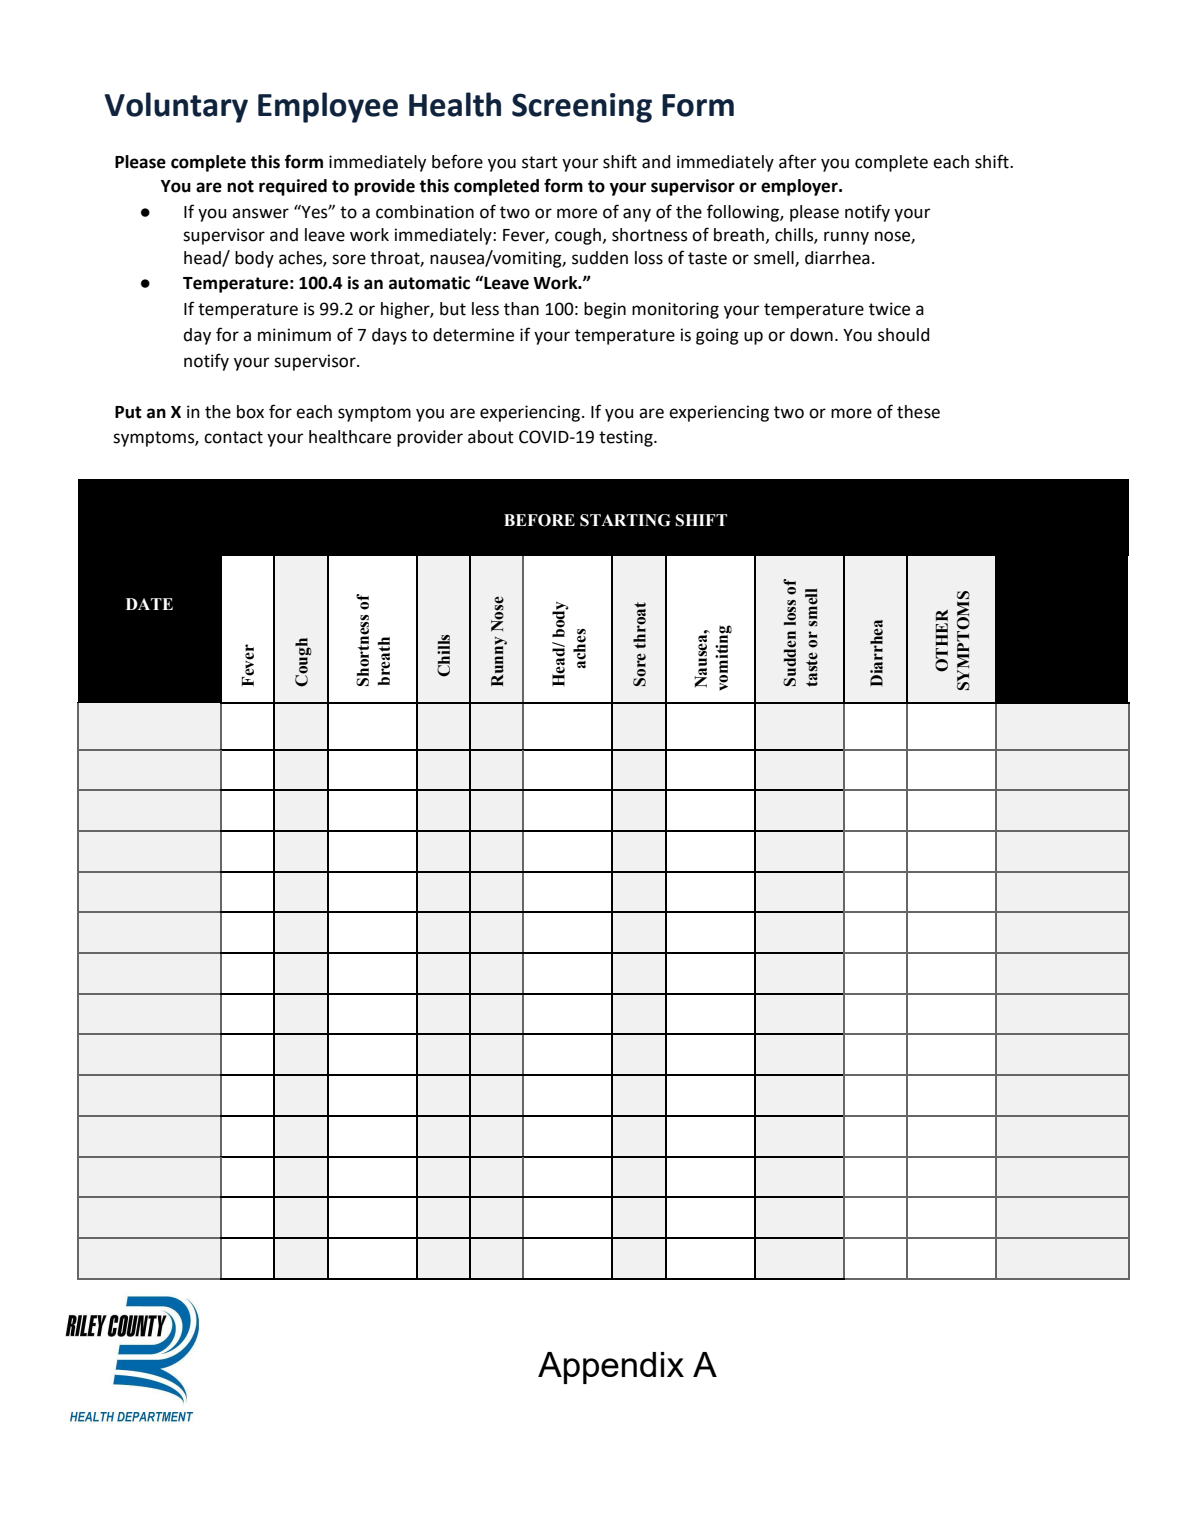 The height and width of the screenshot is (1535, 1186). I want to click on DATE, so click(149, 604).
